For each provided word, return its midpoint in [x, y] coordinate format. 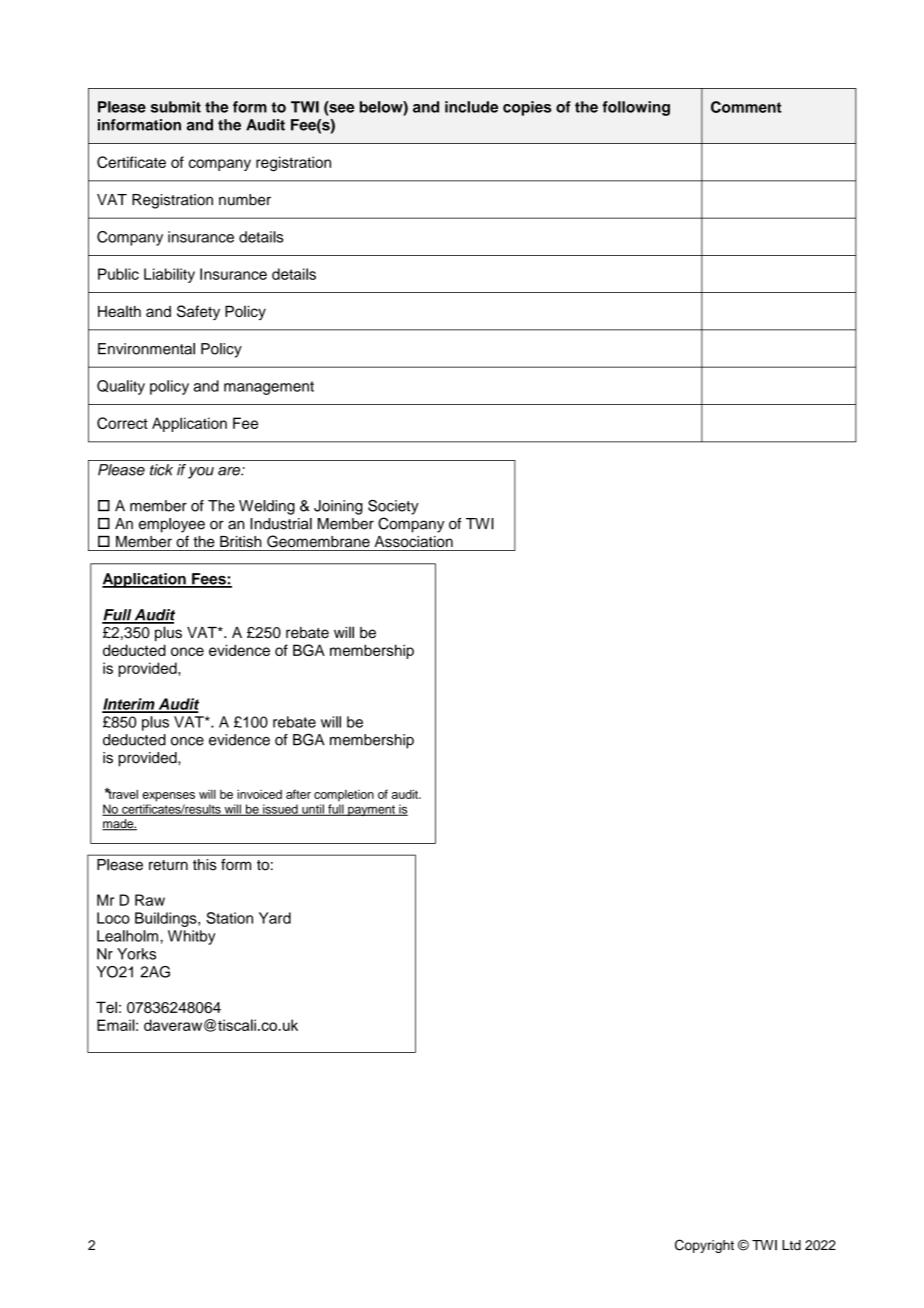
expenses [168, 797]
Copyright [704, 1246]
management [269, 388]
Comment [746, 107]
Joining [338, 507]
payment [371, 810]
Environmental [146, 349]
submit [176, 107]
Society [393, 507]
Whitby [191, 937]
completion [344, 796]
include [471, 107]
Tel [106, 1007]
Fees [209, 580]
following [636, 108]
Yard [275, 918]
